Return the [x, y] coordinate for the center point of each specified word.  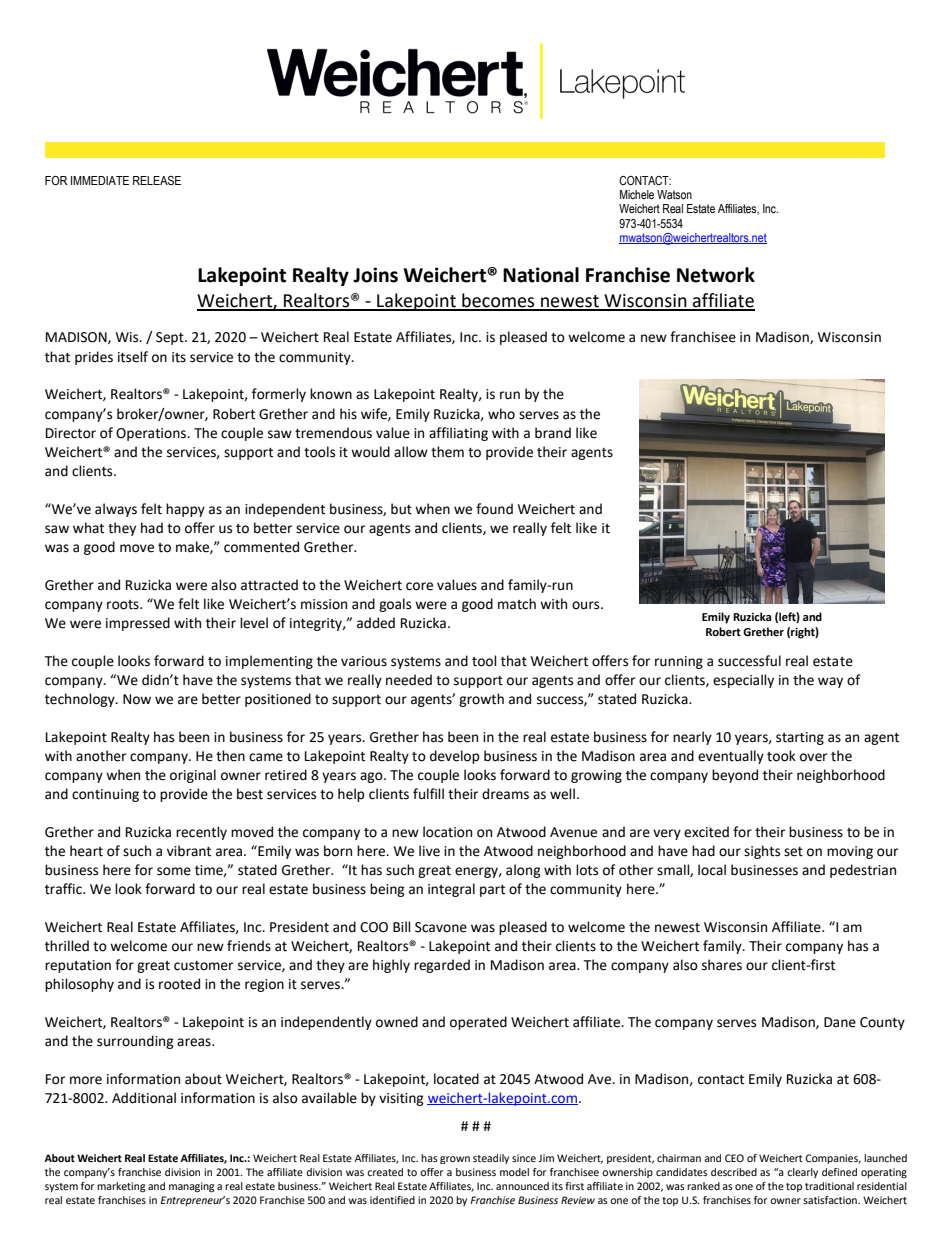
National [541, 275]
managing [192, 1187]
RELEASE [157, 180]
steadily [491, 1159]
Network [716, 275]
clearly [802, 1173]
